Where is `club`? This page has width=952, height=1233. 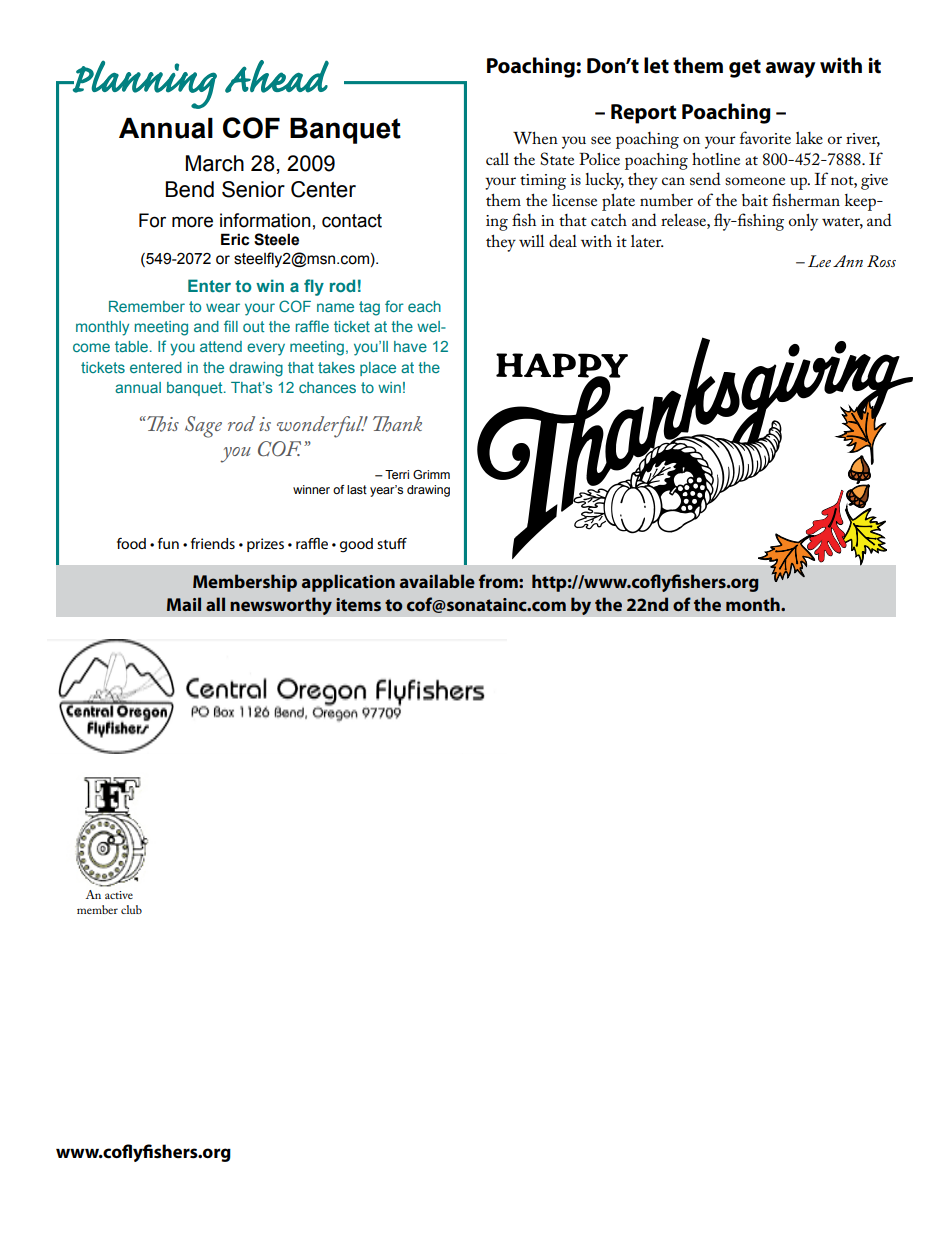
club is located at coordinates (131, 909).
